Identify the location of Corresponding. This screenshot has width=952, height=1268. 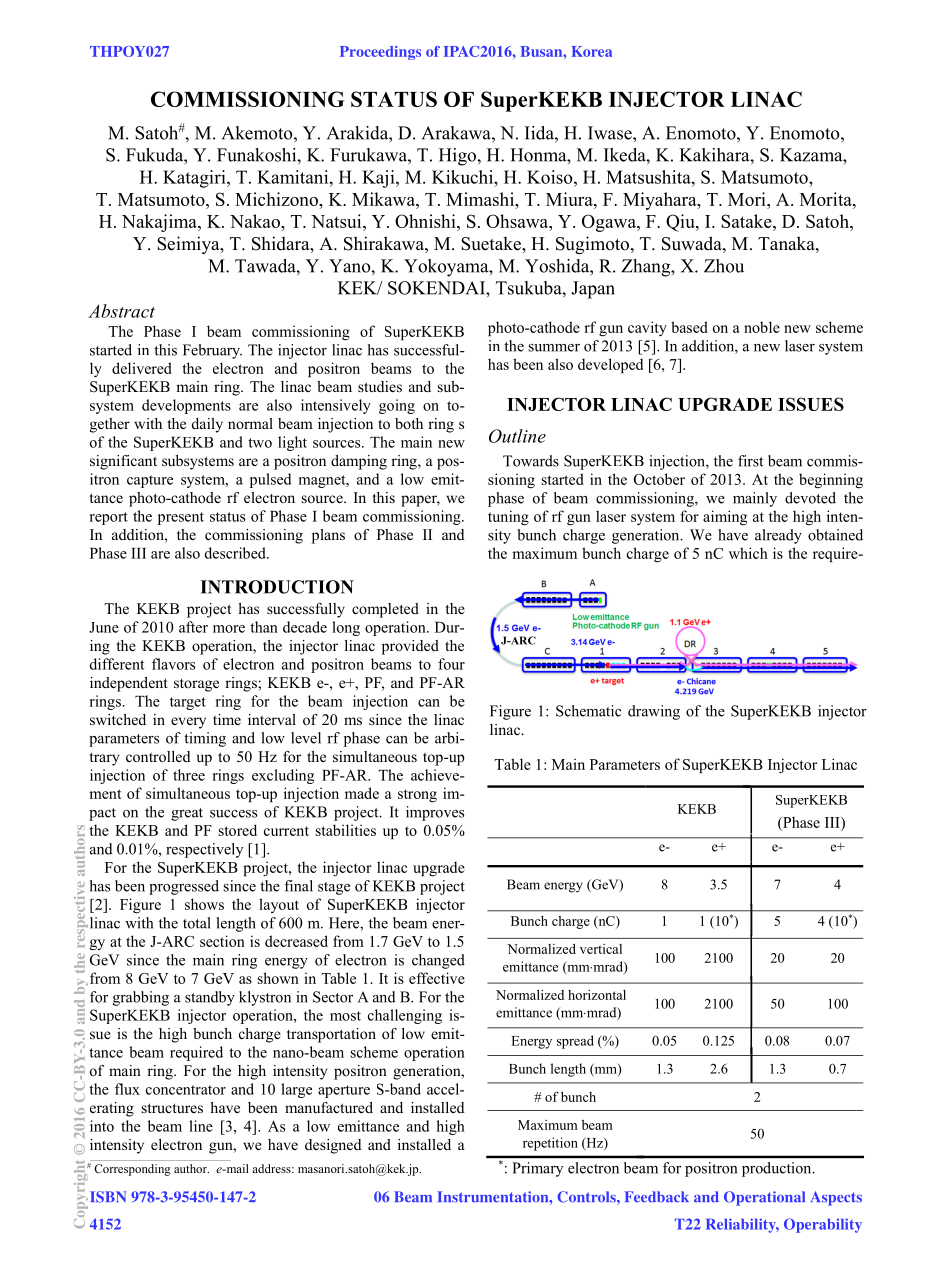
(132, 1170).
